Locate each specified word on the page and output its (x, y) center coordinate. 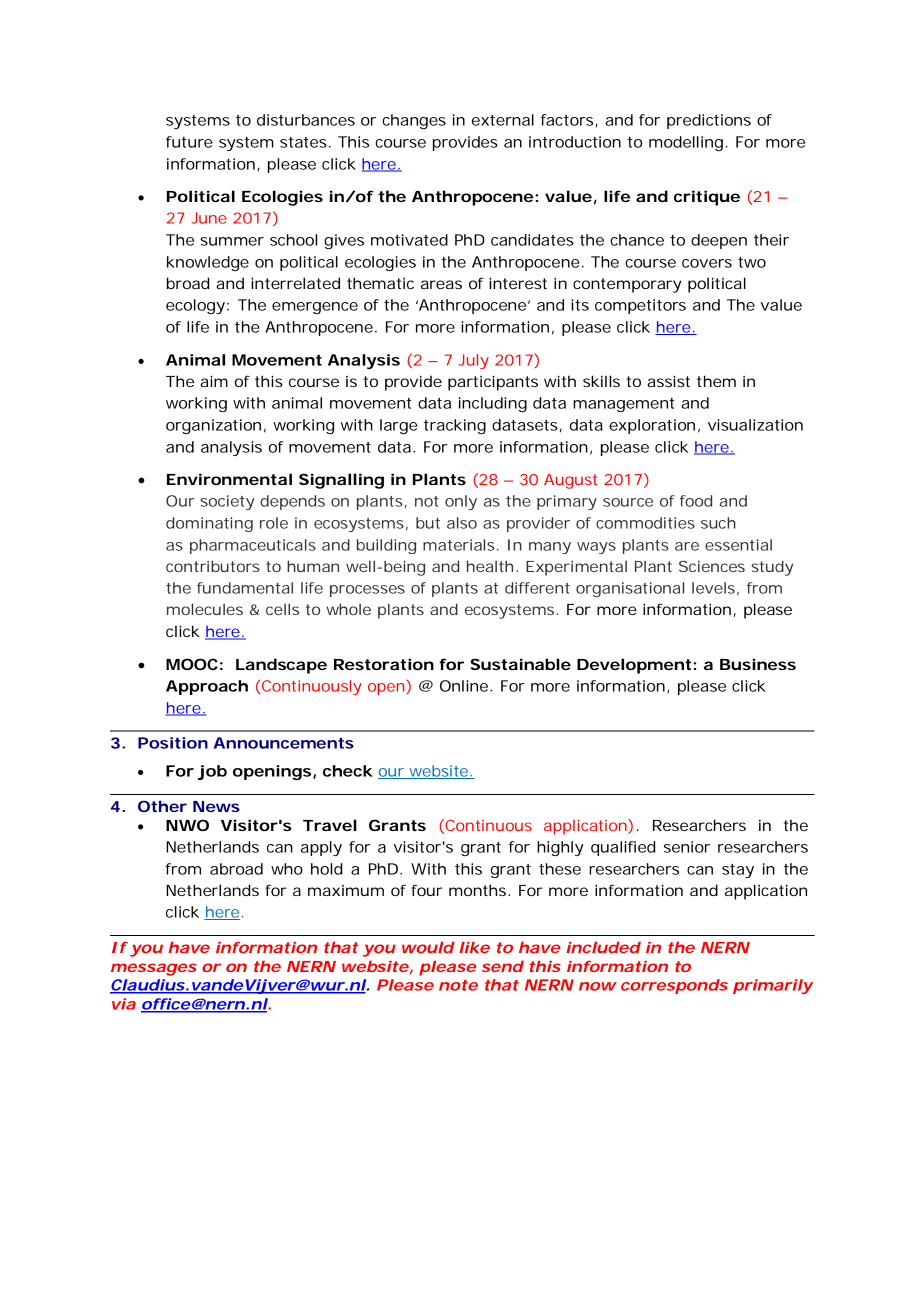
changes (414, 121)
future (189, 142)
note (458, 985)
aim (214, 381)
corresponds (674, 986)
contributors (212, 566)
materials (461, 545)
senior (687, 847)
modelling (688, 143)
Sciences (712, 566)
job (212, 772)
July (473, 361)
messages (154, 969)
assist (668, 381)
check (348, 771)
